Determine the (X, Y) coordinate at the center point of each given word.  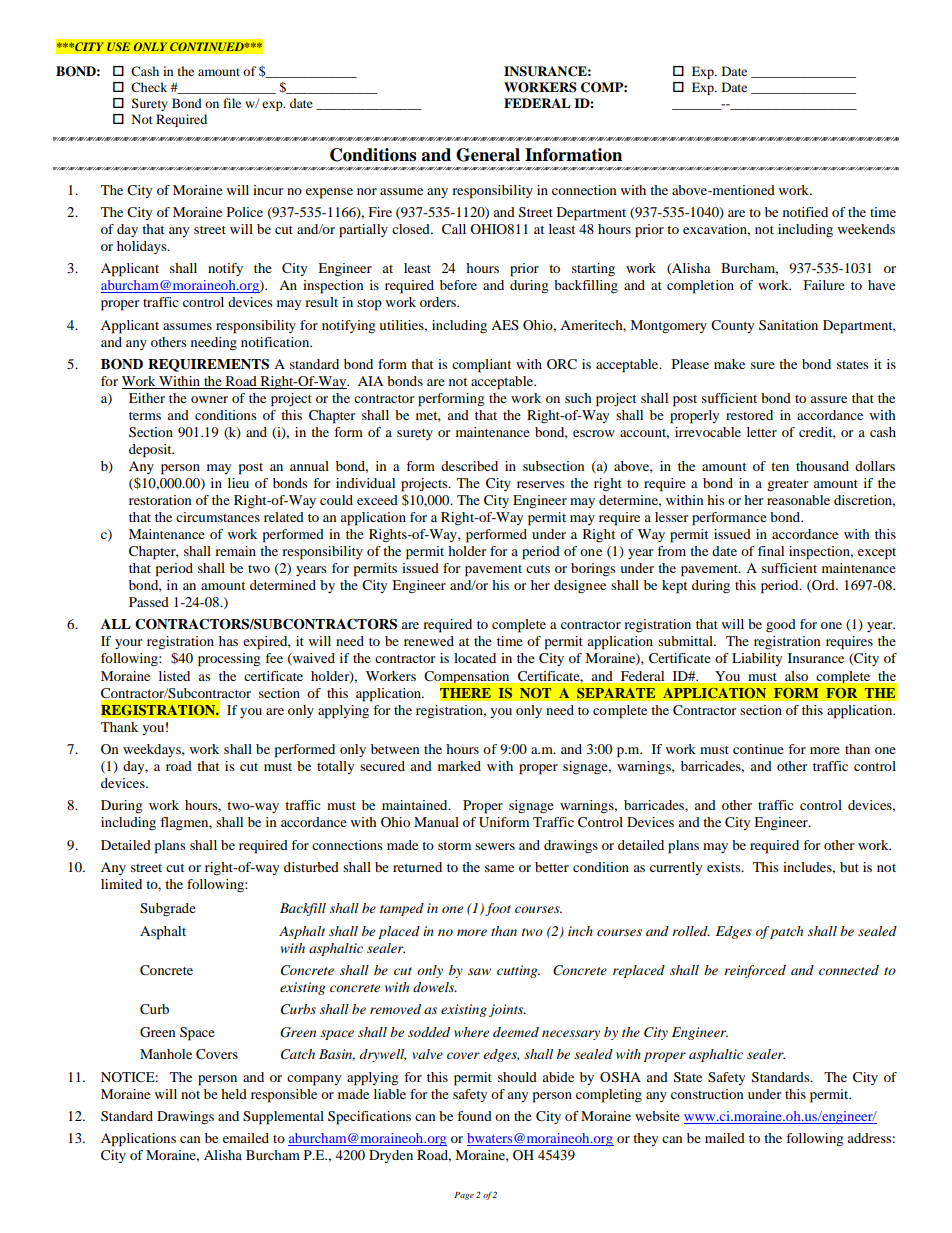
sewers (495, 846)
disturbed (311, 867)
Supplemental (283, 1118)
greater (787, 486)
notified (805, 212)
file (232, 103)
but (849, 867)
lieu (238, 483)
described (469, 466)
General (488, 155)
